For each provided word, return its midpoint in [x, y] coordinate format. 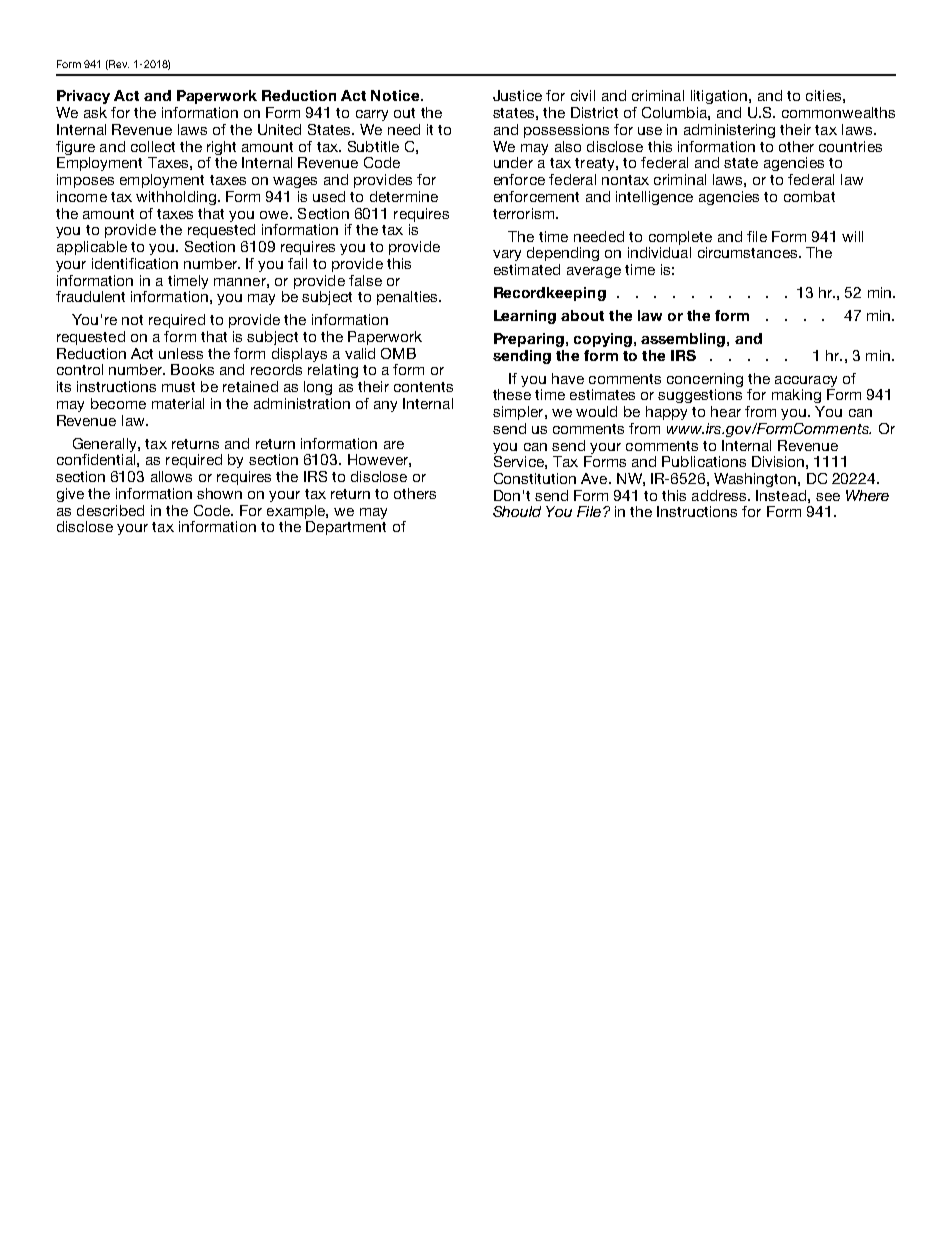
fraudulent [90, 296]
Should [517, 511]
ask [95, 112]
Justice [517, 95]
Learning [525, 317]
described [110, 510]
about [582, 315]
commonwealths [838, 112]
